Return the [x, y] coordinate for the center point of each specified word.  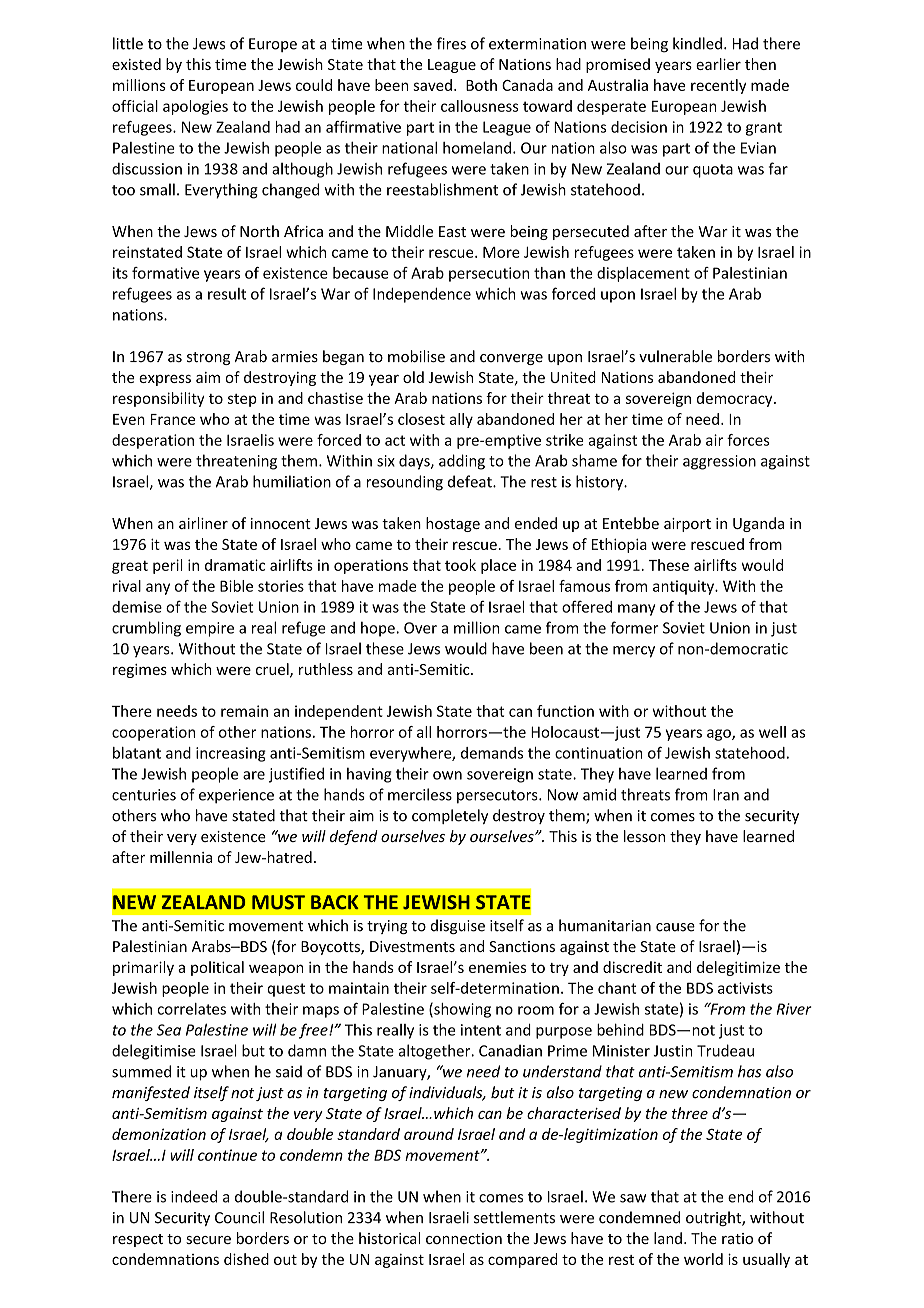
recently [718, 86]
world [703, 1259]
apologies [195, 107]
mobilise [416, 356]
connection [464, 1238]
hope [379, 629]
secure [208, 1240]
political [217, 968]
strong [208, 358]
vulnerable [675, 356]
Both [481, 85]
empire [210, 629]
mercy [634, 652]
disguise [458, 926]
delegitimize [738, 968]
